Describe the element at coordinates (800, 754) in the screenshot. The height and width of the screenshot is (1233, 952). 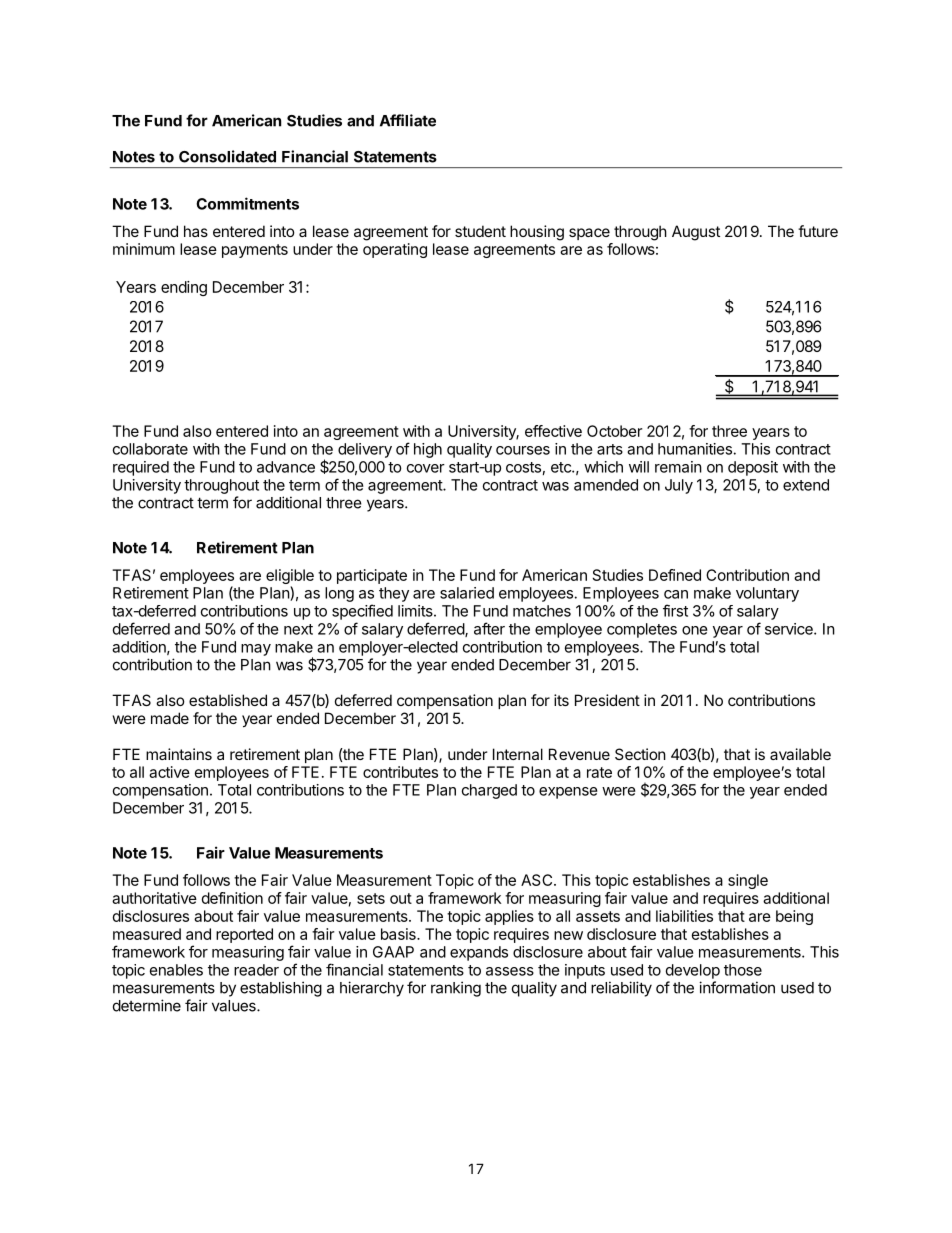
I see `available` at that location.
